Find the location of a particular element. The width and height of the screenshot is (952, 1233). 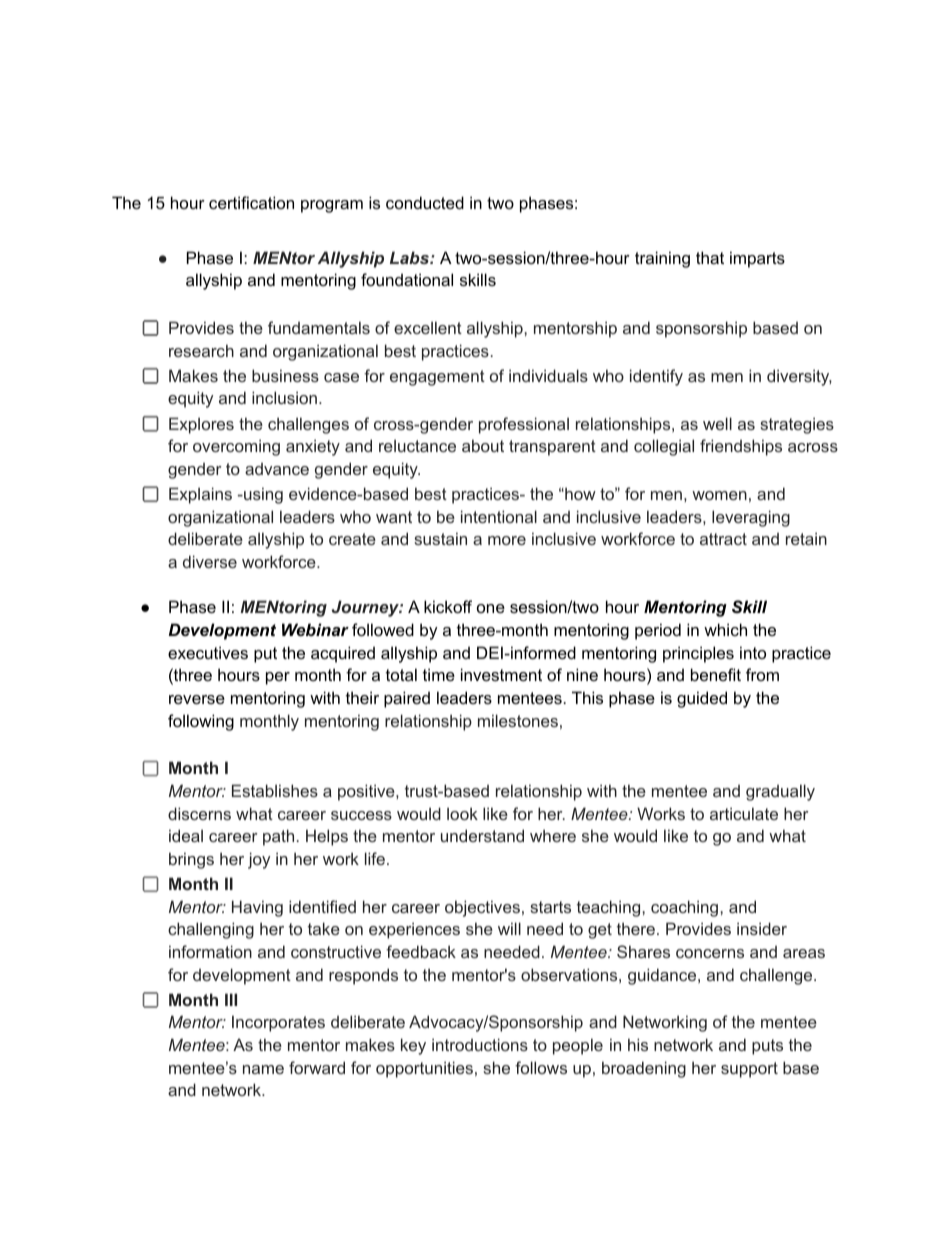

puts is located at coordinates (767, 1047).
